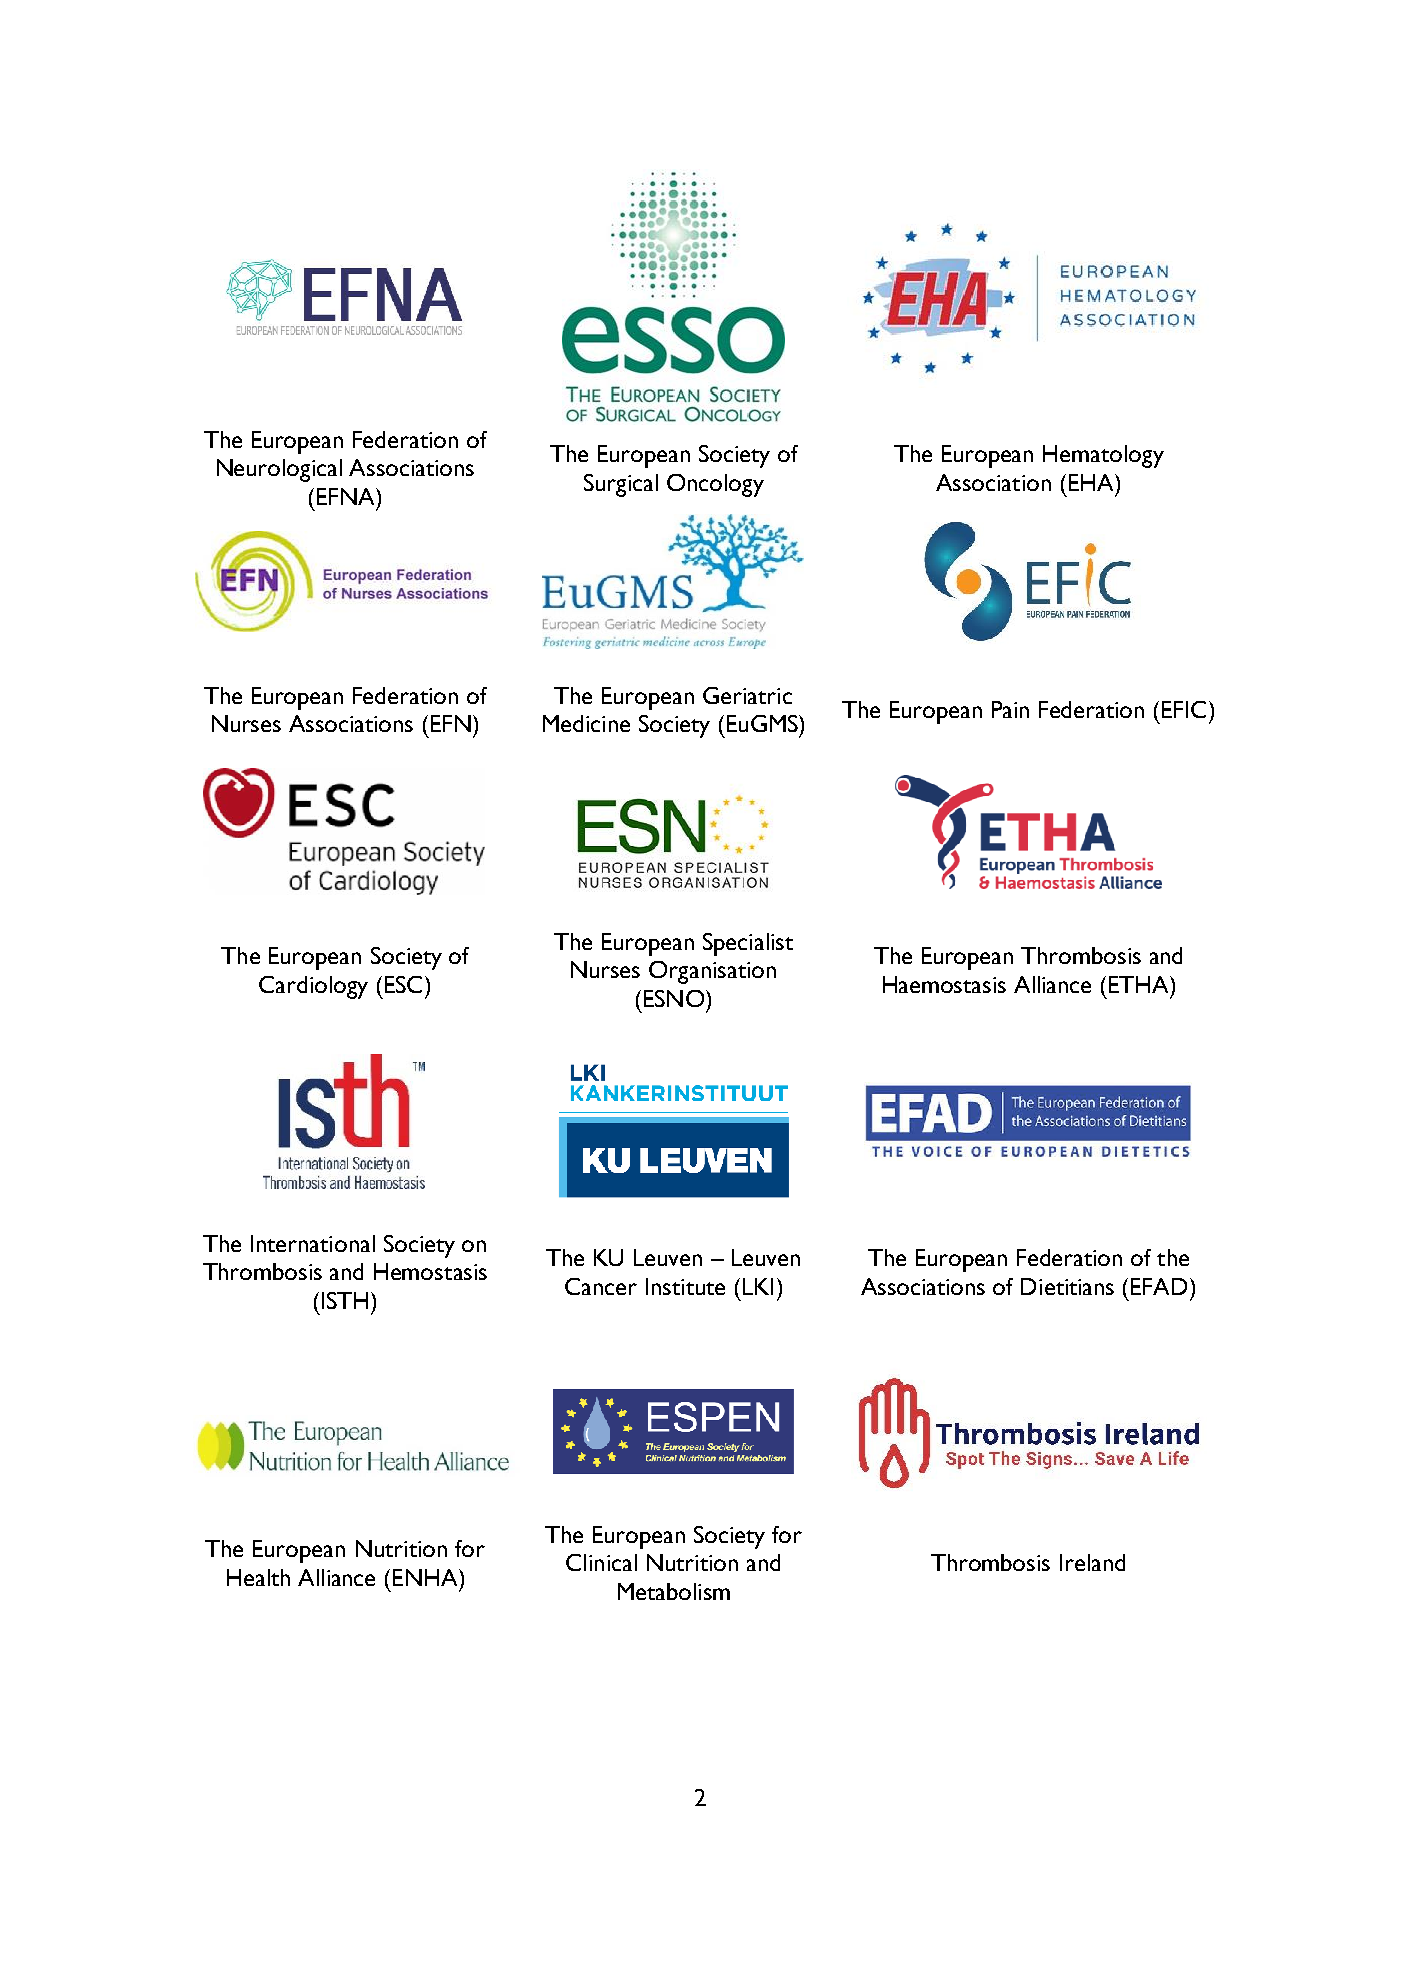  Describe the element at coordinates (748, 944) in the page. I see `Specialist` at that location.
